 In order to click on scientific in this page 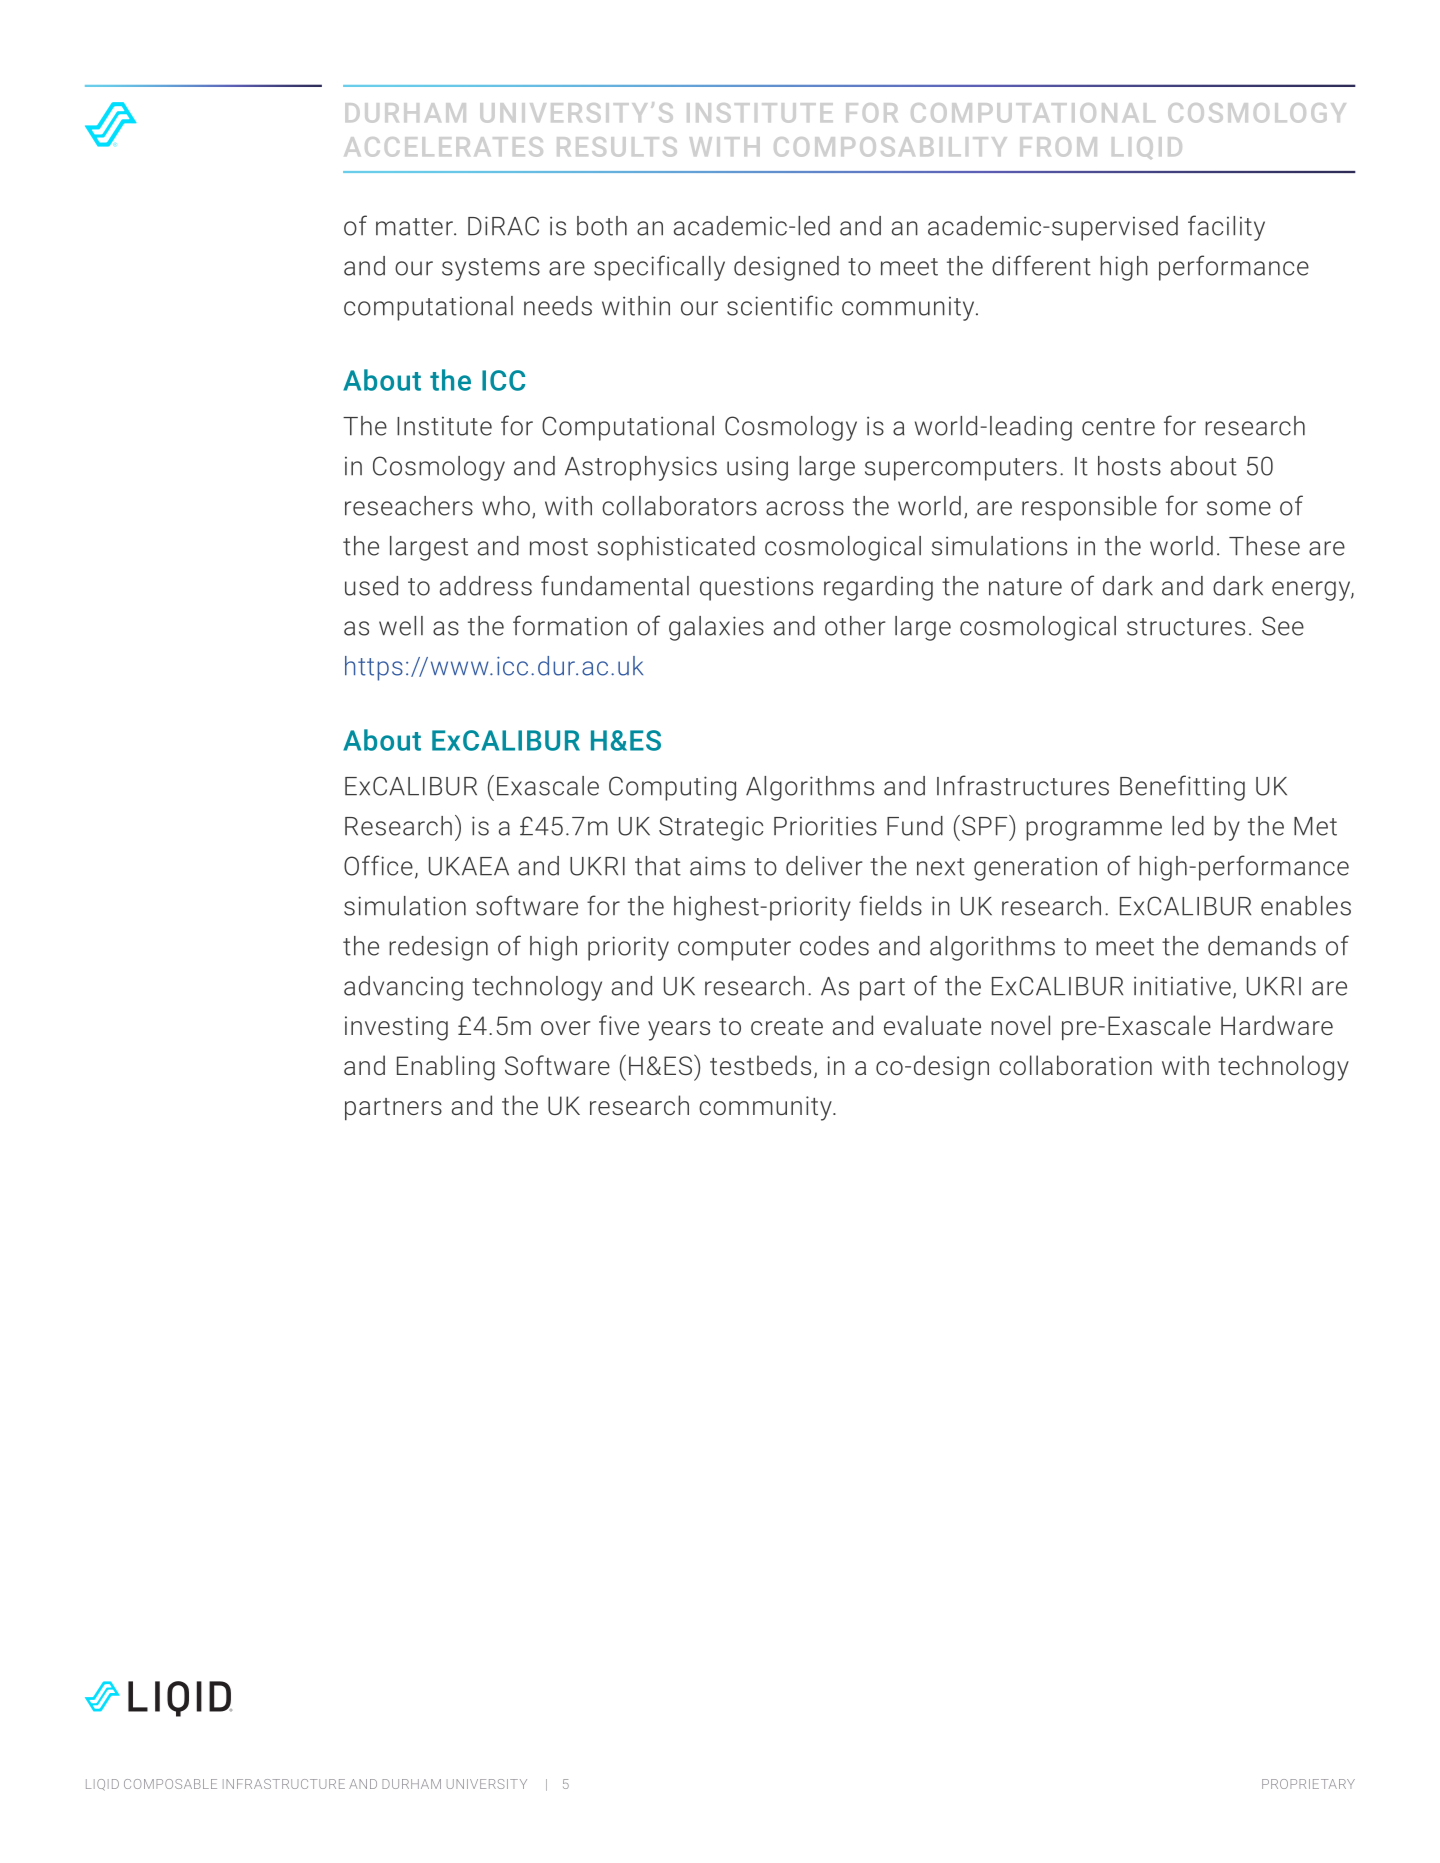, I will do `click(779, 305)`.
